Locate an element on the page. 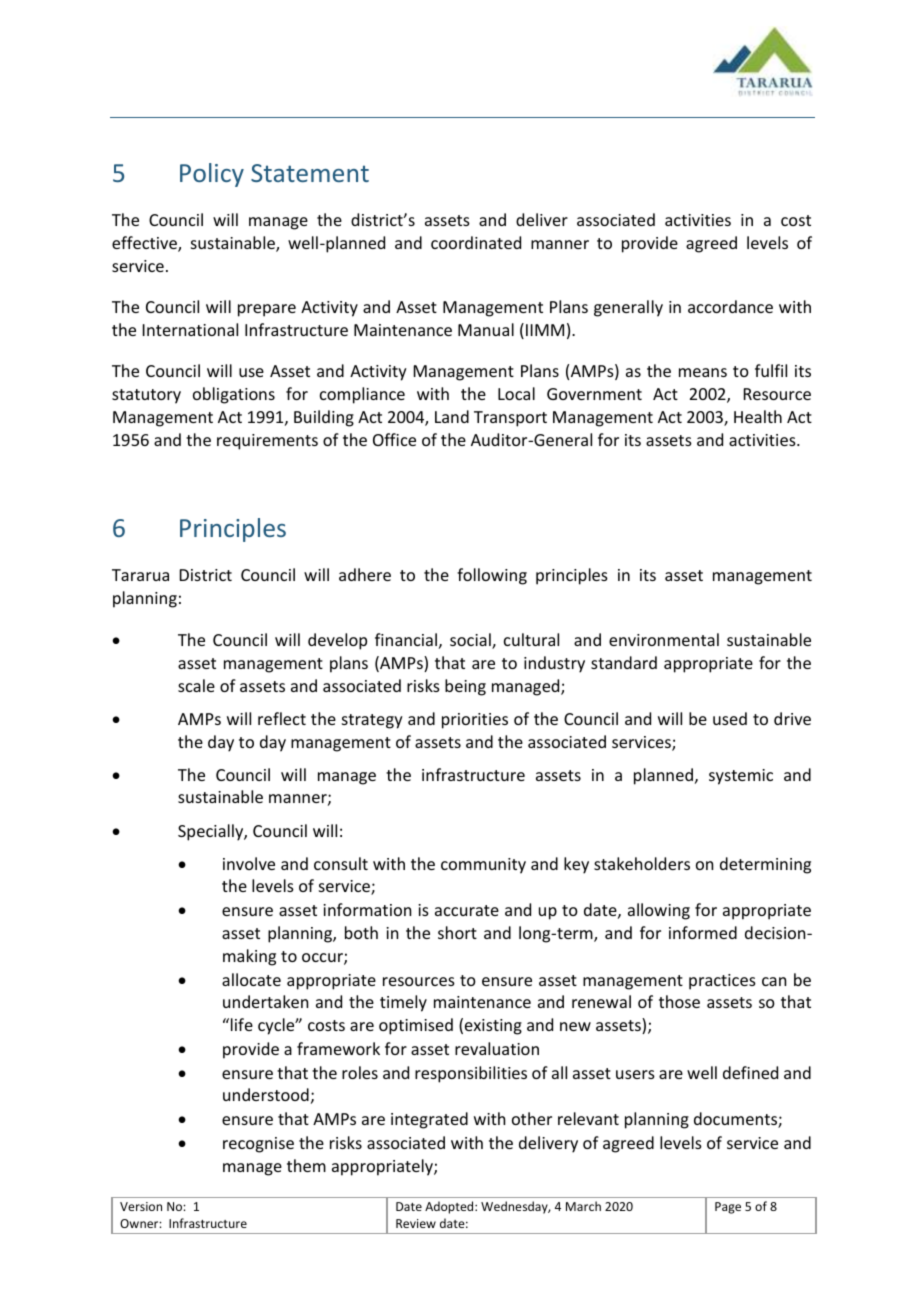 This document has width=924, height=1308. Policy is located at coordinates (212, 175).
